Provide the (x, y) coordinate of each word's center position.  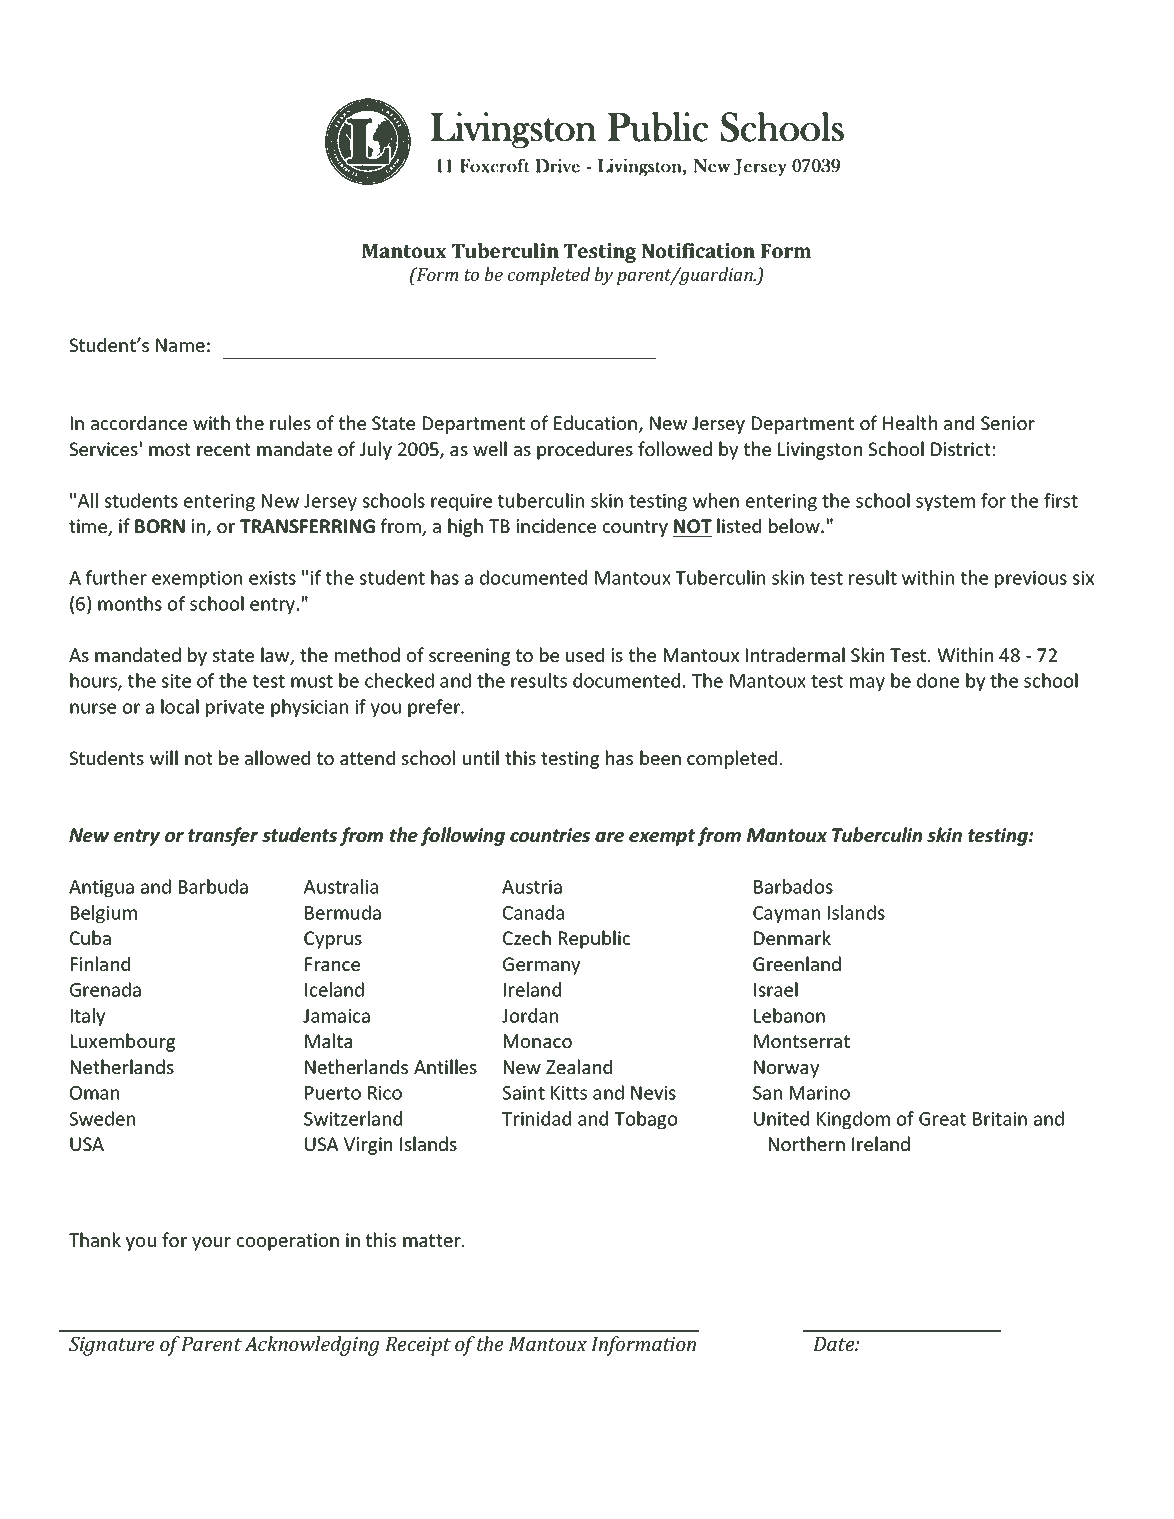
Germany (541, 966)
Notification (698, 250)
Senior (1008, 423)
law (276, 656)
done (938, 680)
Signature (111, 1346)
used (585, 654)
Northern (807, 1143)
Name (180, 345)
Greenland (797, 963)
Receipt (418, 1346)
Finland (100, 963)
